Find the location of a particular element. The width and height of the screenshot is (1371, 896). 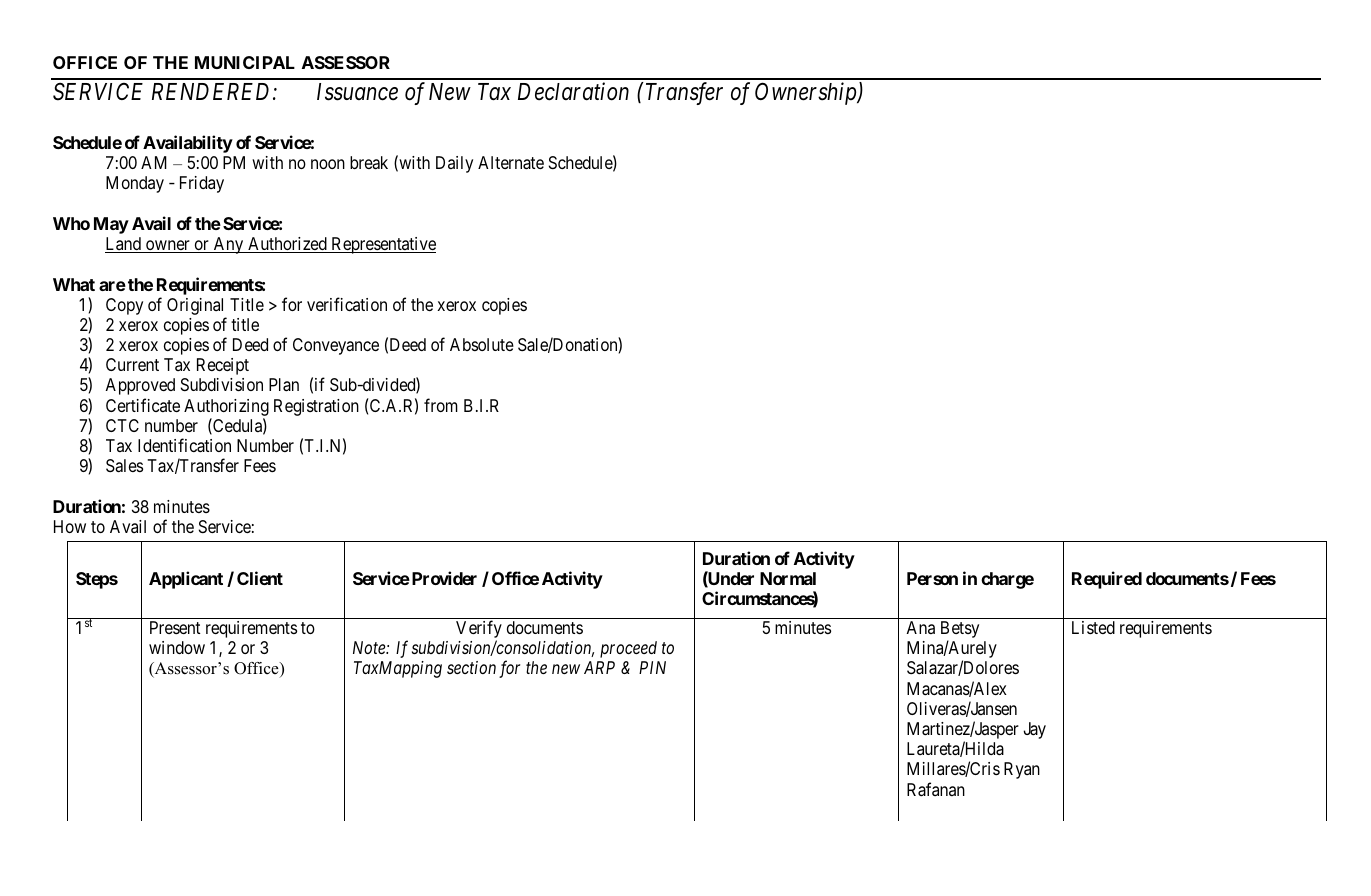

Person is located at coordinates (932, 578).
